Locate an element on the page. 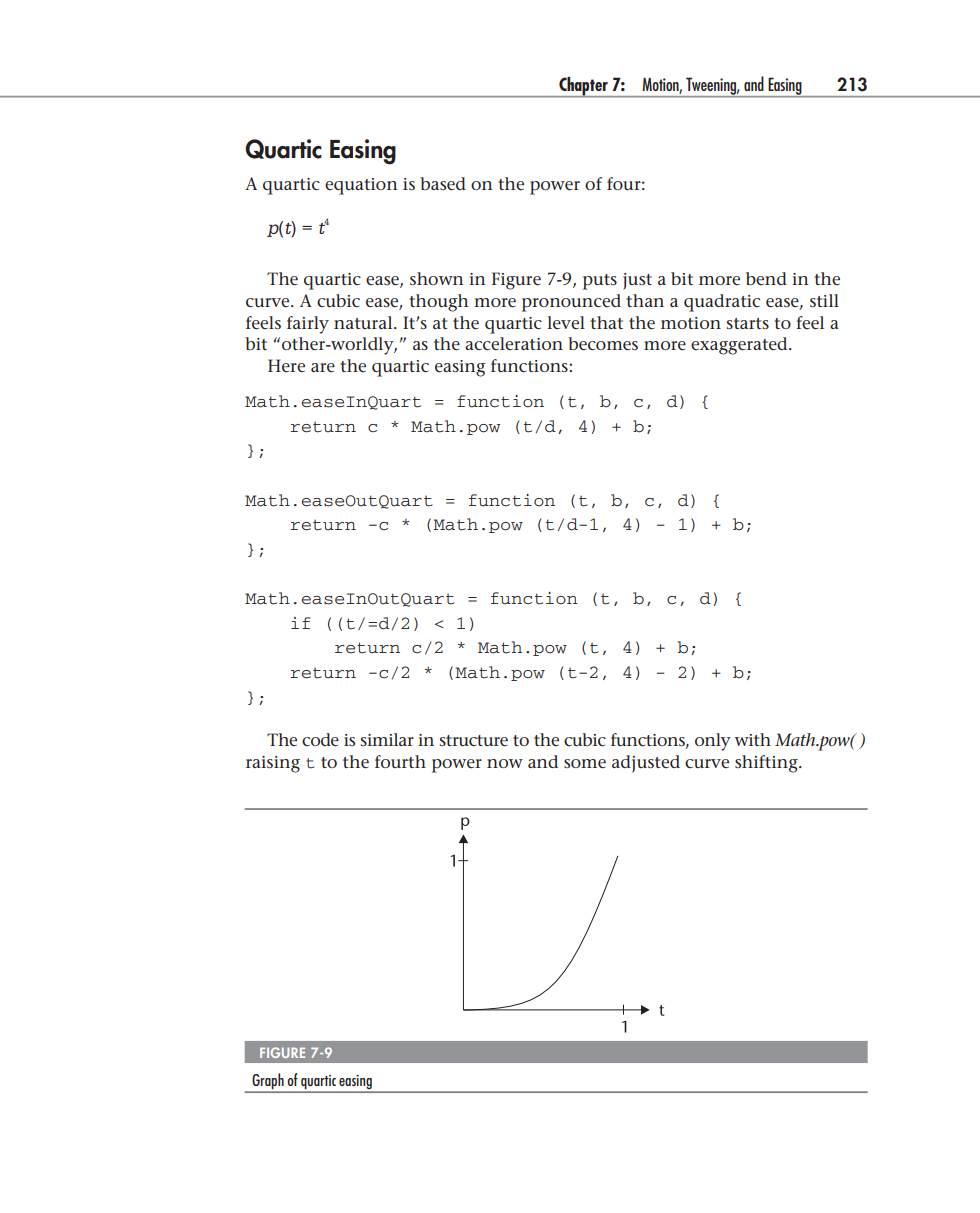 This page has height=1213, width=980. Graph is located at coordinates (268, 1081).
